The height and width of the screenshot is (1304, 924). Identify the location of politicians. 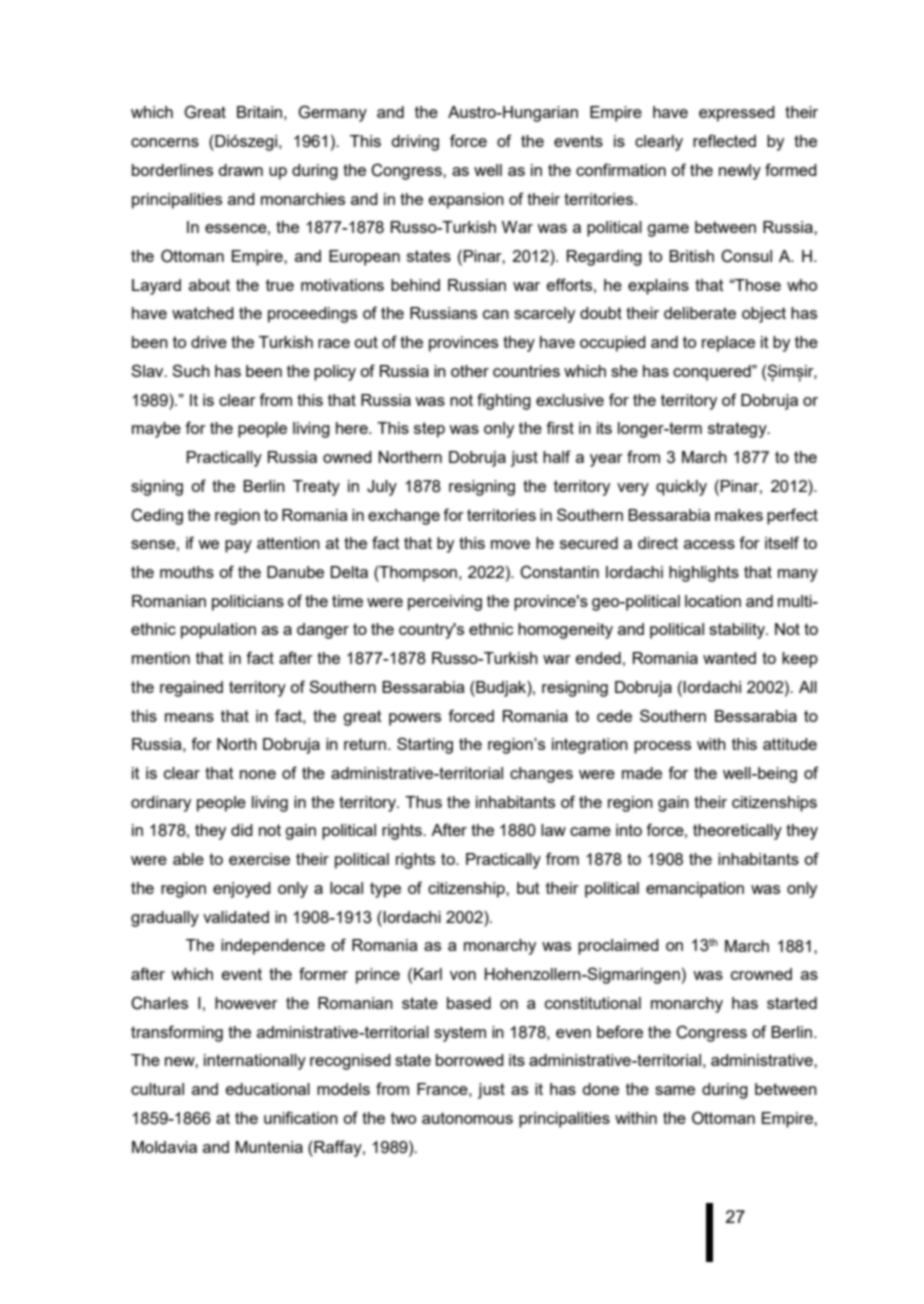
(248, 603).
